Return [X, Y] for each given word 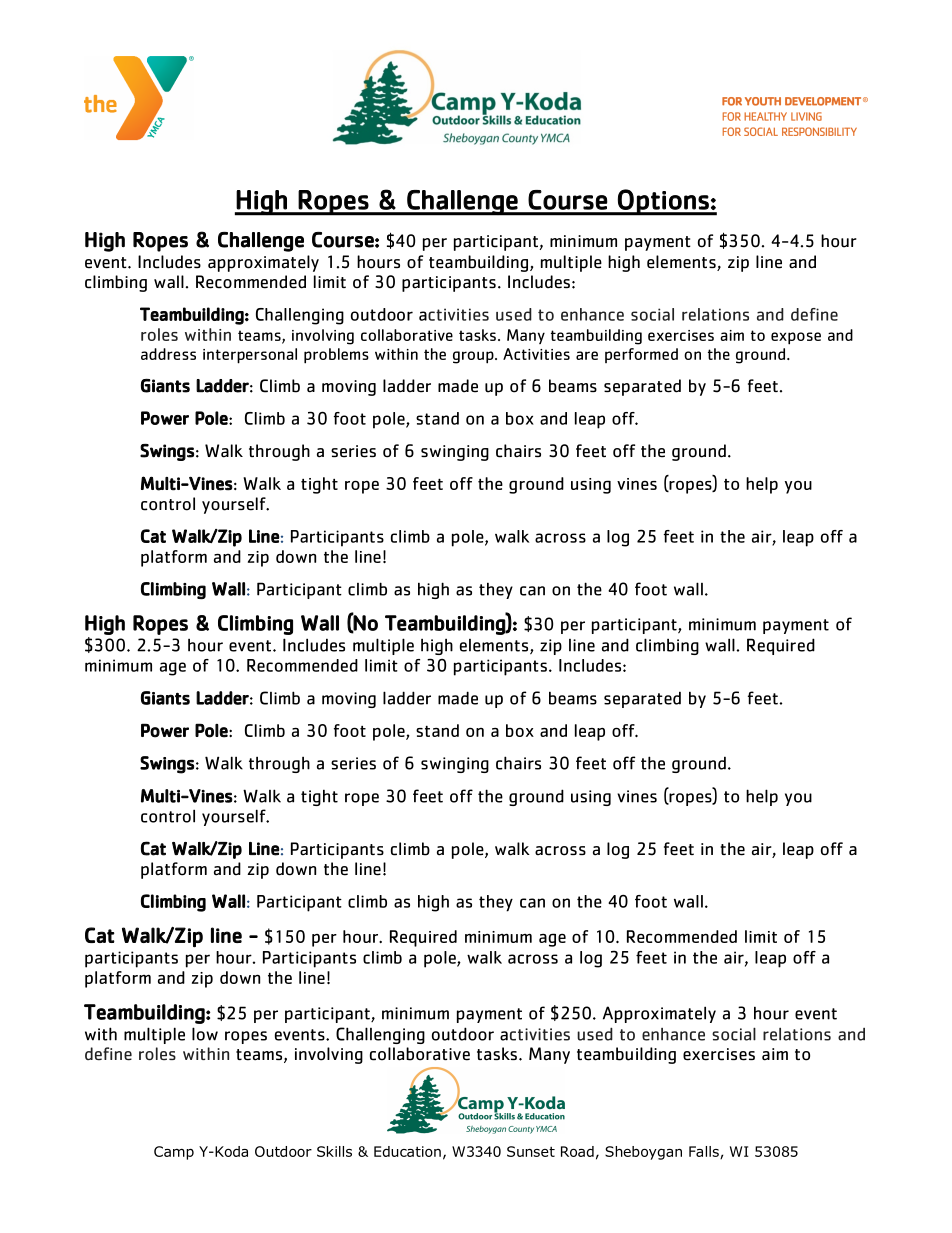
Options [663, 202]
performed [641, 355]
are [587, 355]
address [168, 354]
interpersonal [250, 356]
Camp [174, 1153]
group [474, 357]
